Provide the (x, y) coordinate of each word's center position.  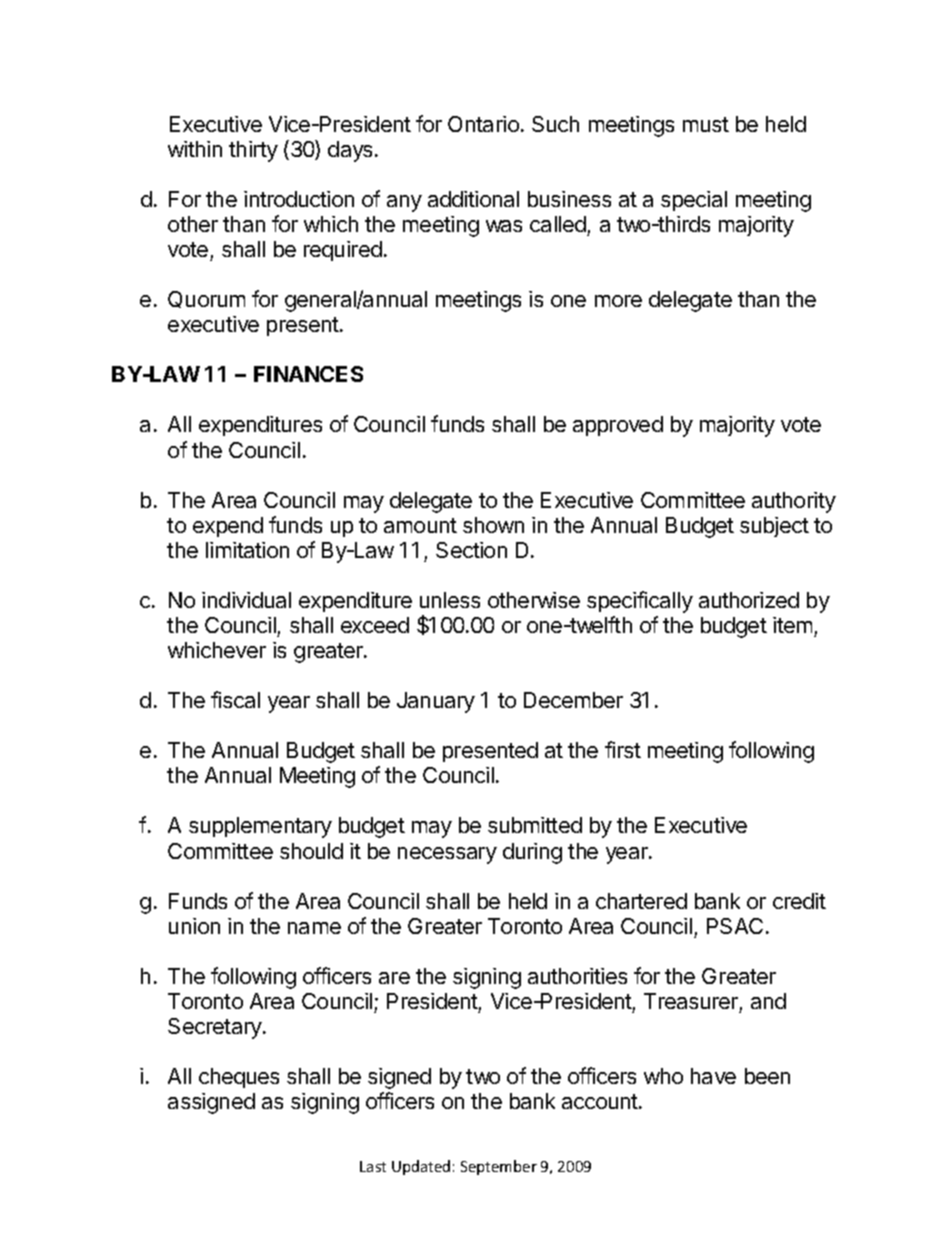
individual (246, 600)
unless (450, 600)
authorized (749, 600)
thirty (253, 151)
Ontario (483, 124)
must (706, 124)
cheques (239, 1078)
